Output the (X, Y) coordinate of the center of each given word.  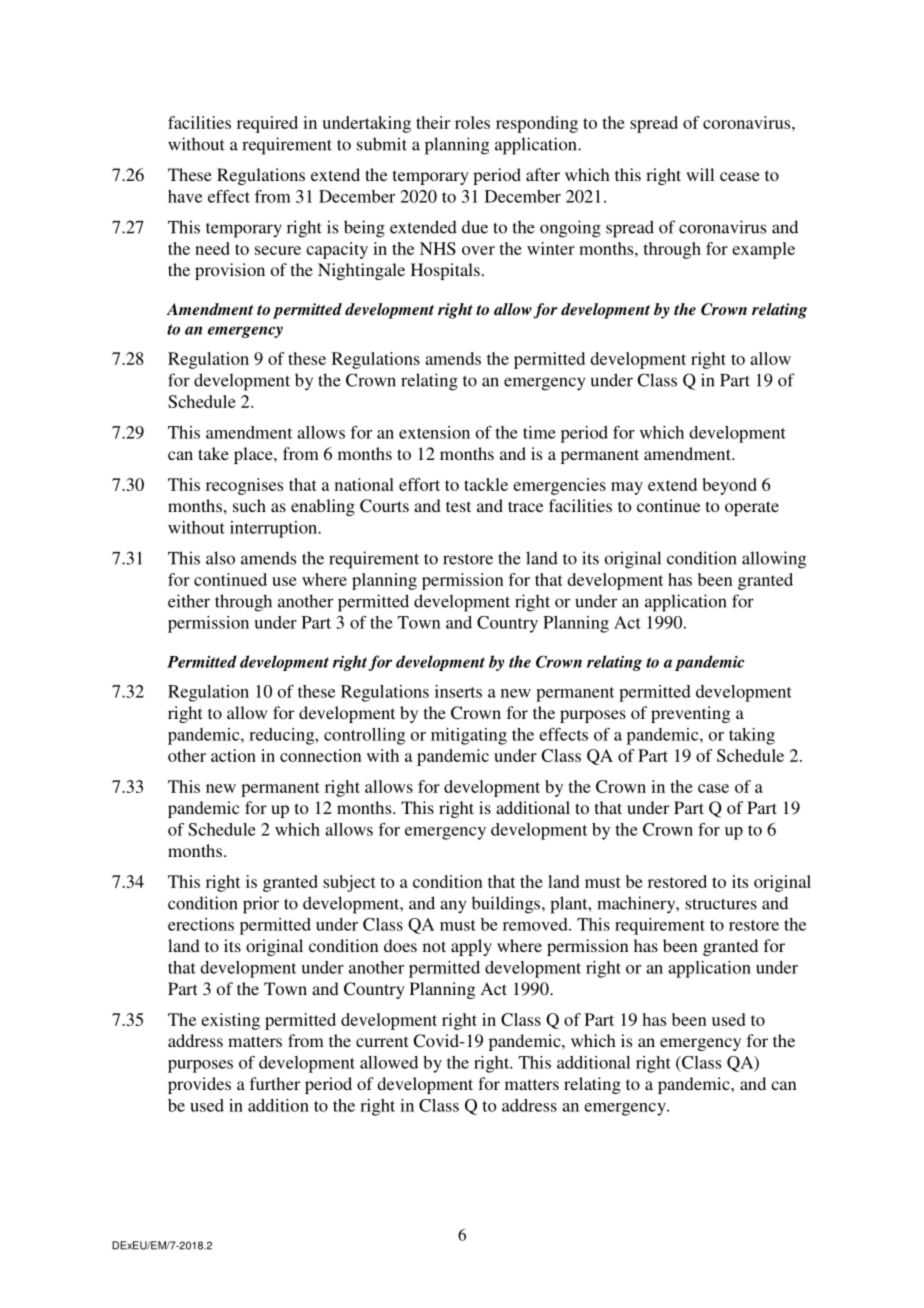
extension (434, 432)
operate (752, 508)
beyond (730, 486)
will (700, 174)
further (275, 1083)
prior (261, 905)
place (254, 455)
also (220, 558)
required (267, 124)
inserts (458, 691)
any (453, 907)
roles (472, 122)
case (713, 788)
